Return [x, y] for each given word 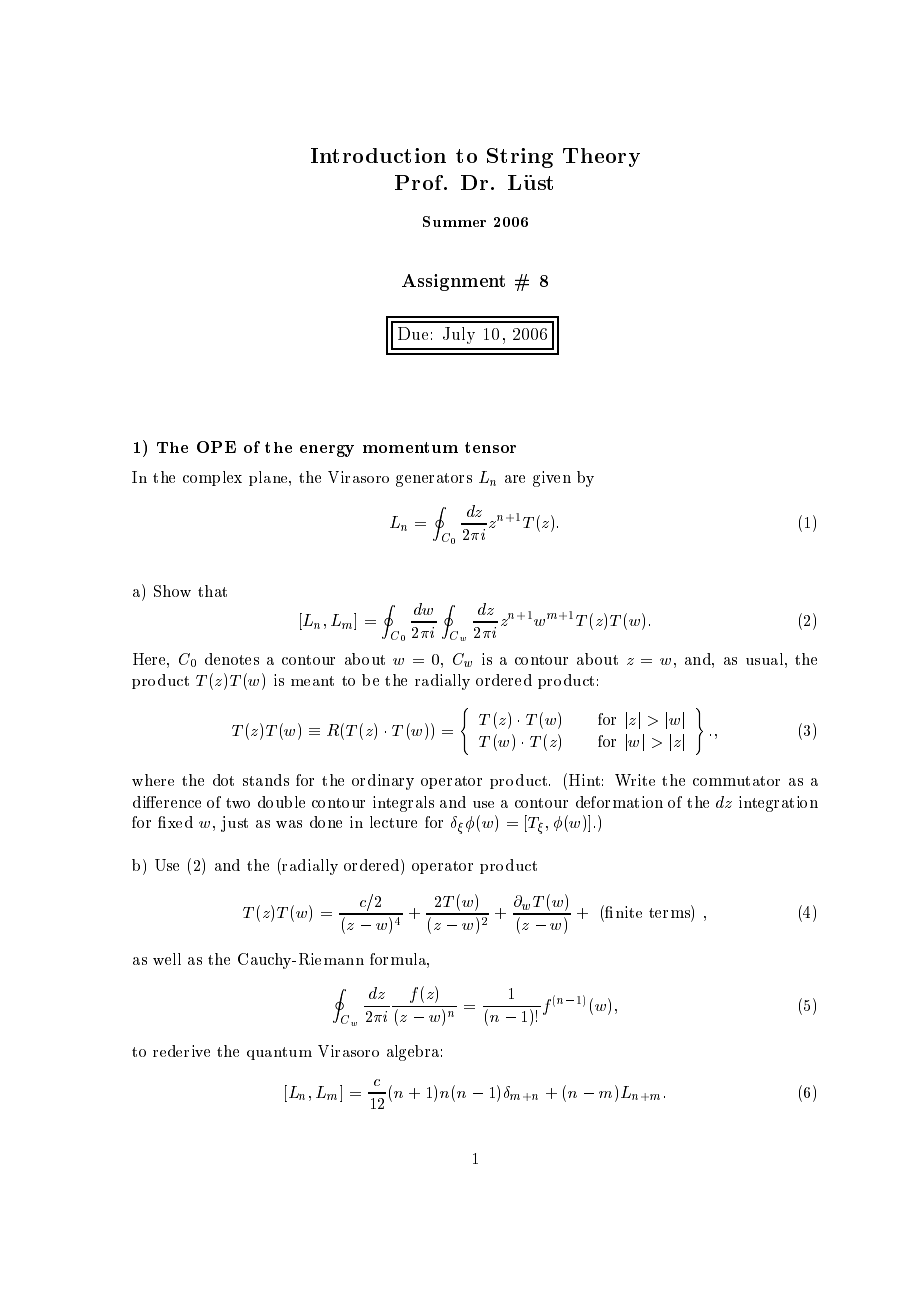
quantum [279, 1053]
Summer [454, 221]
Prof [420, 182]
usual [766, 659]
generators [434, 480]
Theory [601, 157]
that [212, 591]
